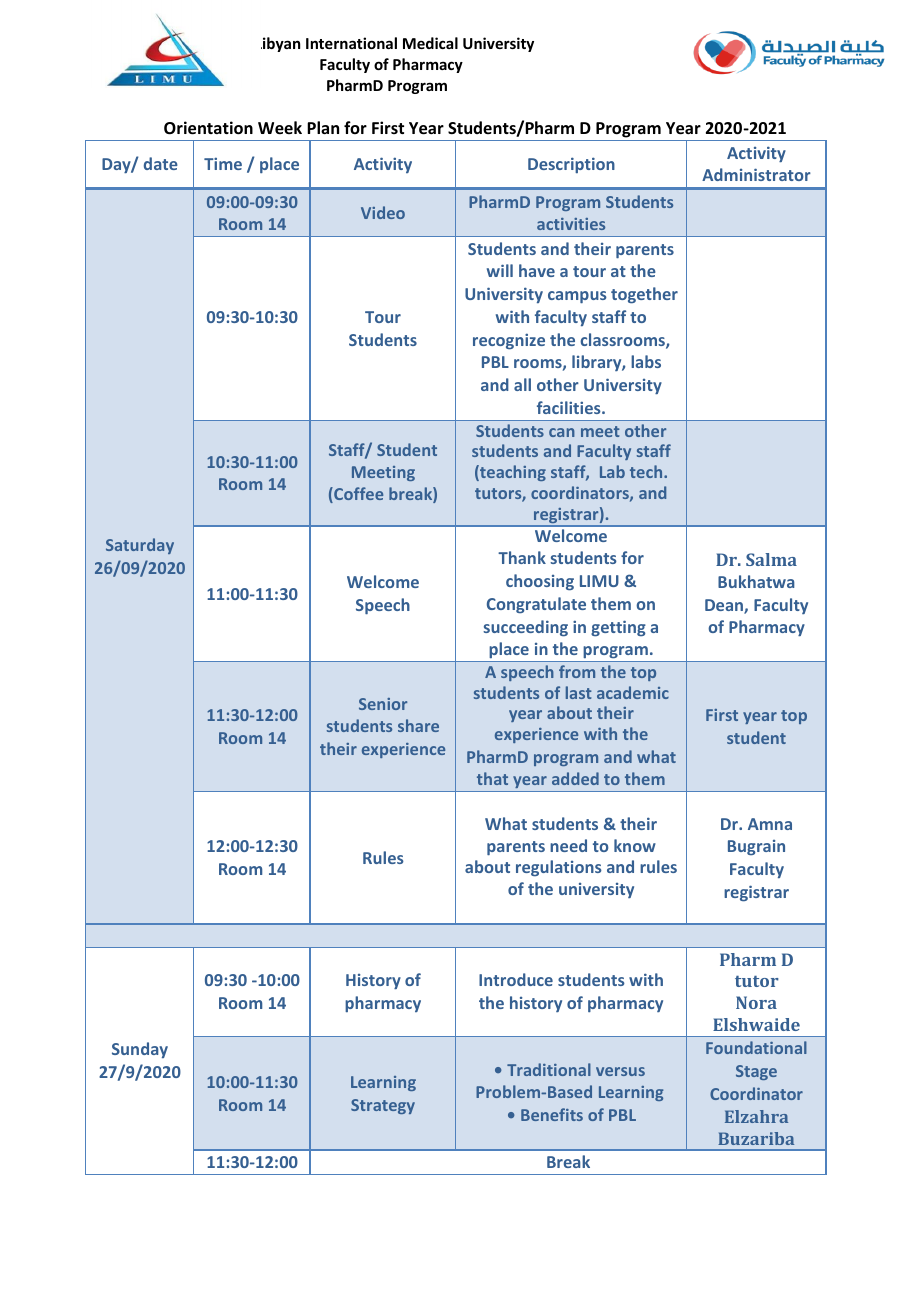 Image resolution: width=924 pixels, height=1308 pixels. What do you see at coordinates (140, 1050) in the document?
I see `Sunday` at bounding box center [140, 1050].
